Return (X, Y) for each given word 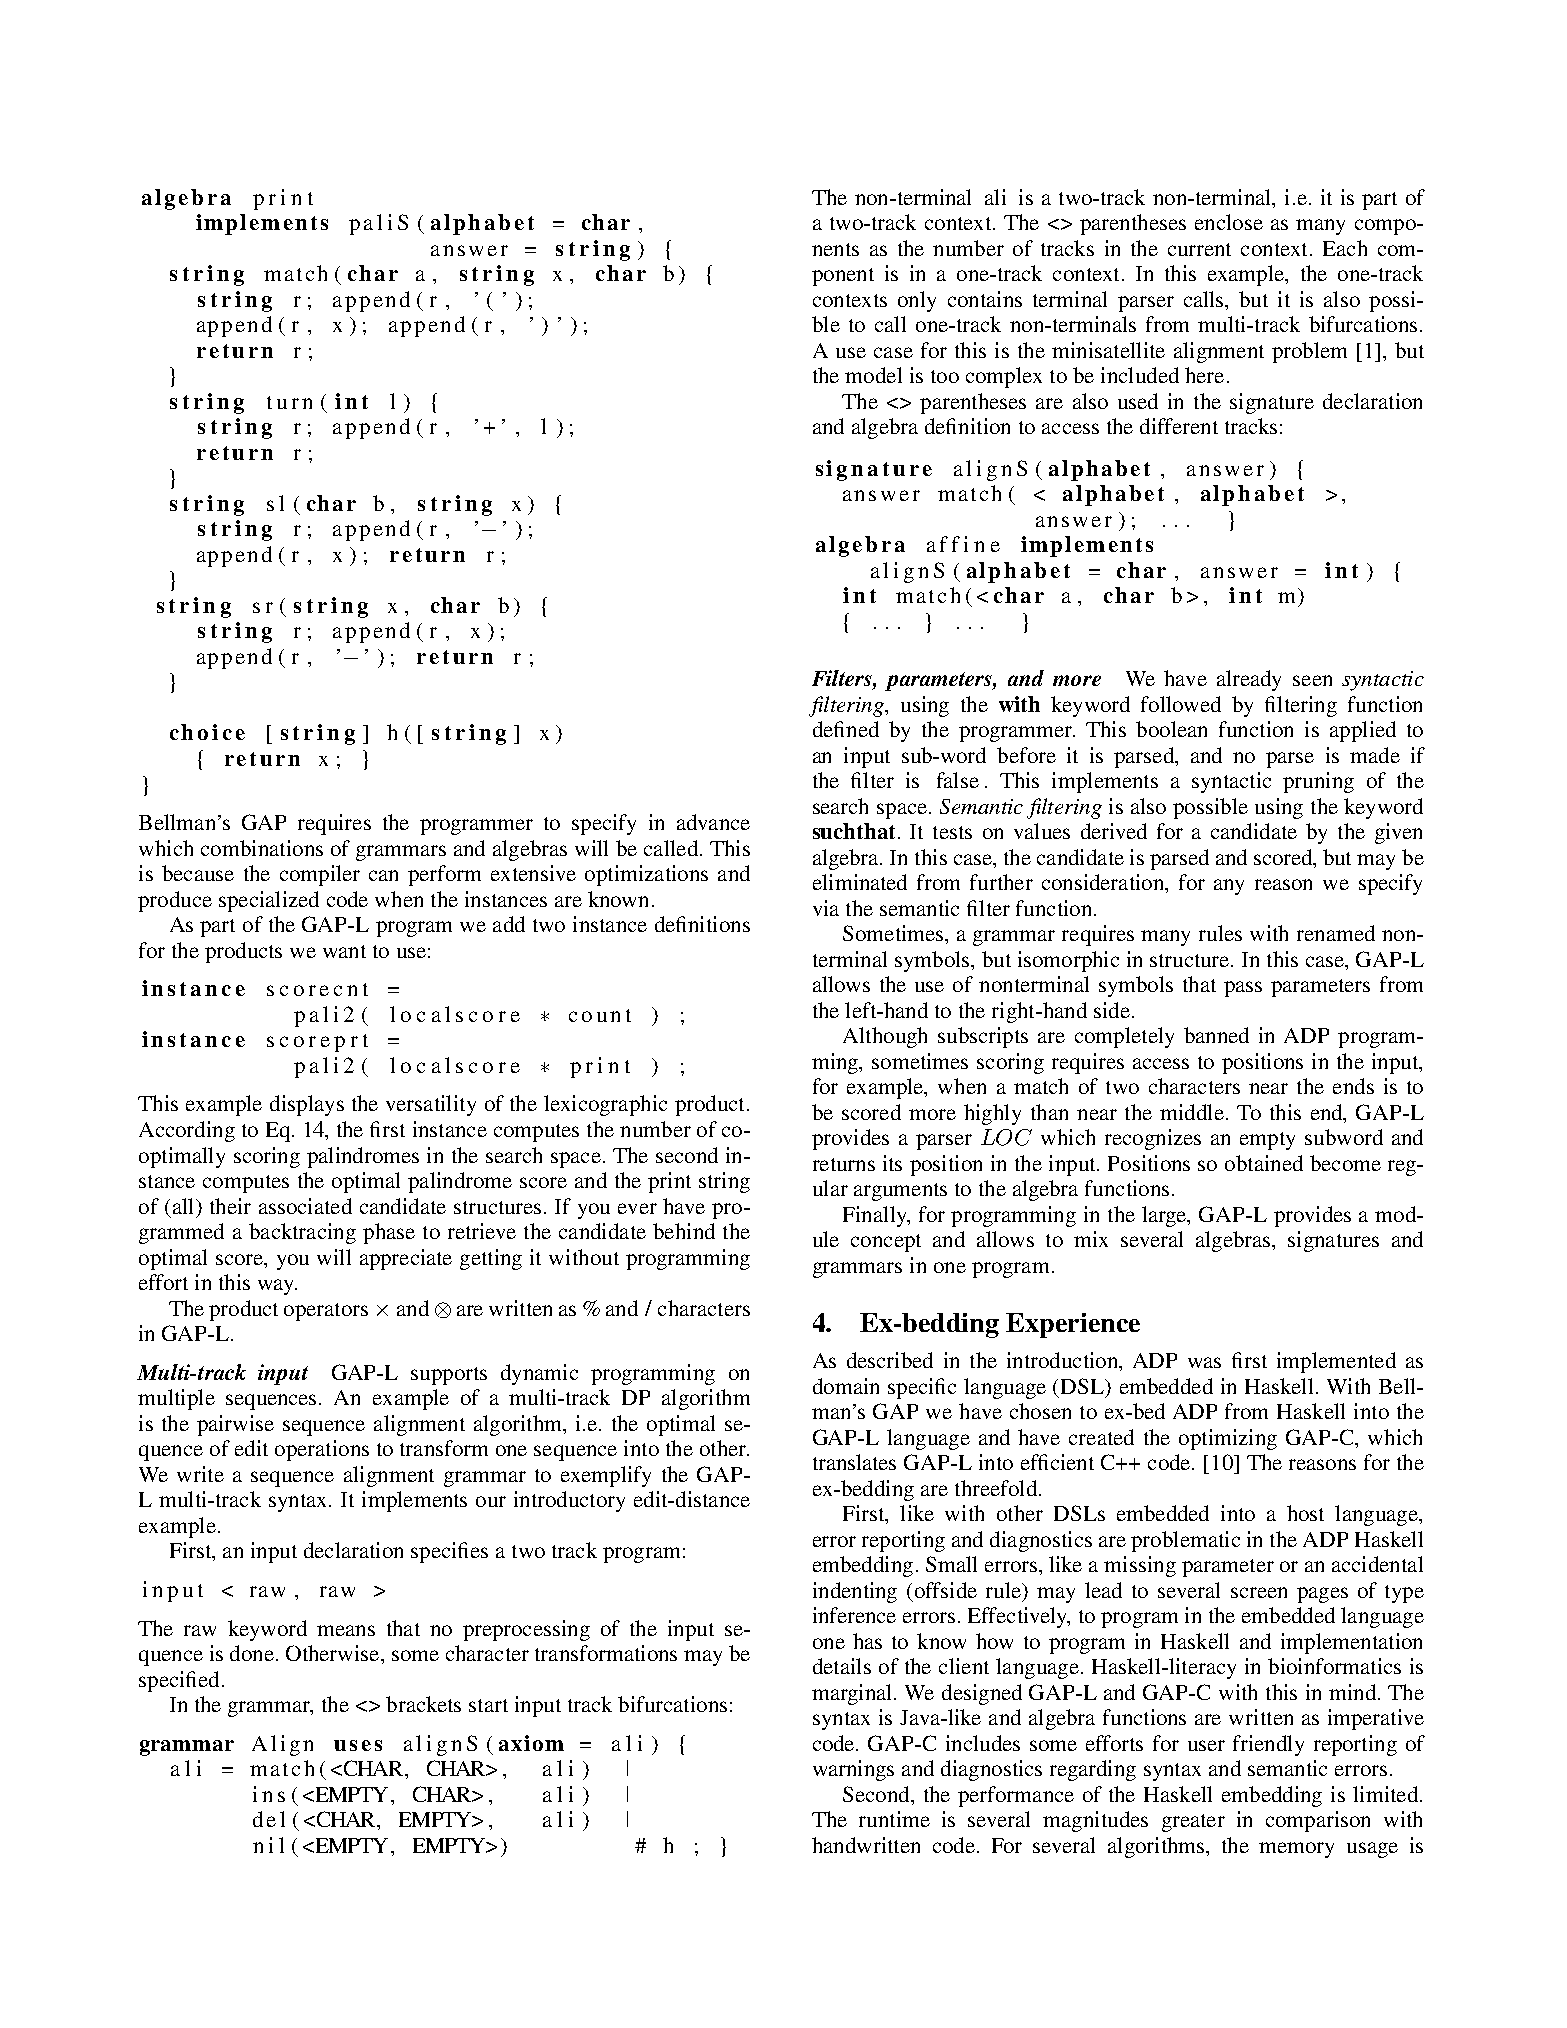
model (873, 375)
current (1199, 249)
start (488, 1705)
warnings (853, 1770)
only (917, 301)
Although (885, 1037)
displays (307, 1105)
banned (1216, 1035)
